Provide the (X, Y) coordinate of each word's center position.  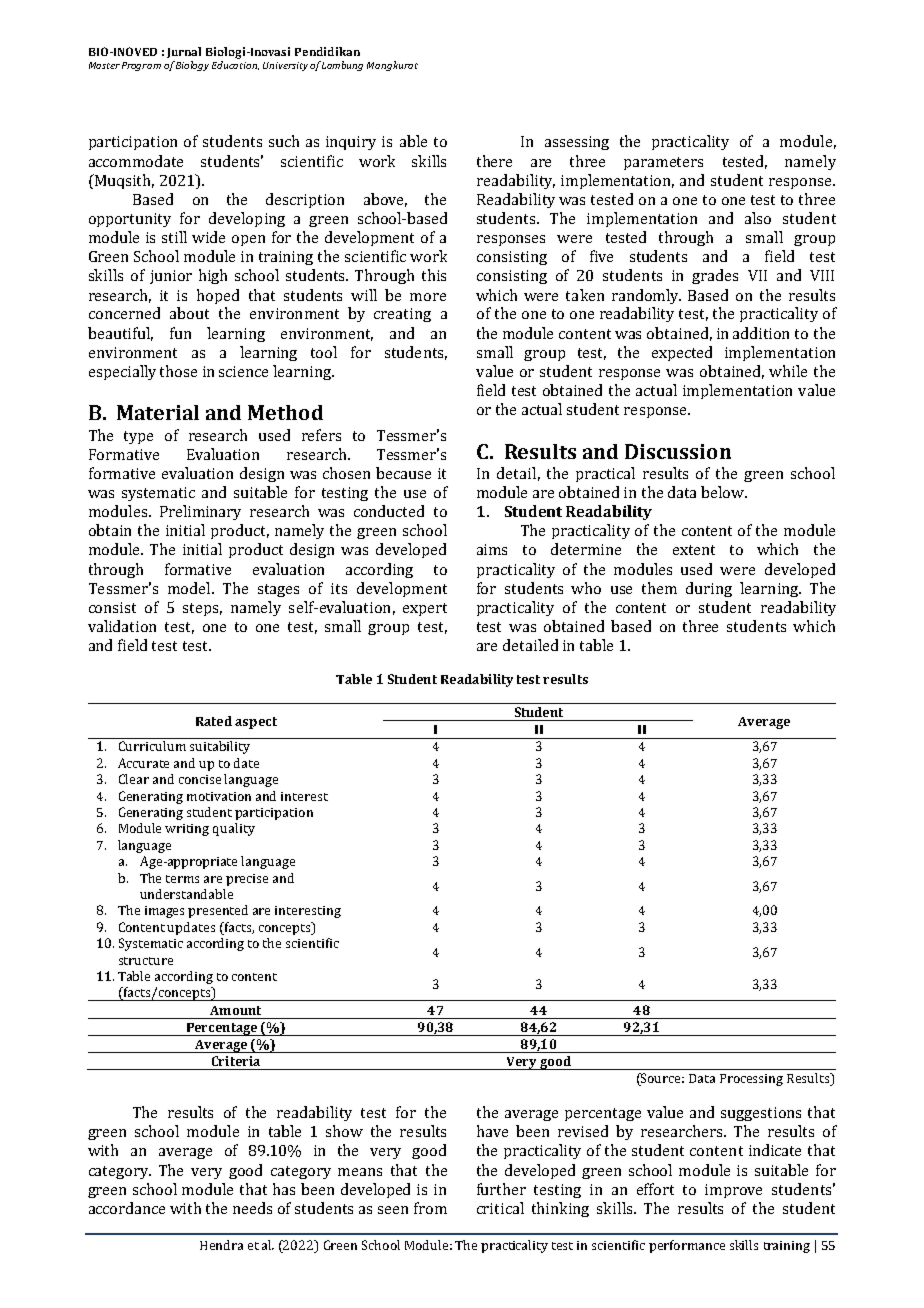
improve (733, 1191)
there (494, 161)
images (164, 912)
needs (252, 1208)
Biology (192, 66)
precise (247, 880)
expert (425, 609)
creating (402, 315)
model (190, 588)
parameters (663, 163)
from (430, 1208)
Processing (751, 1080)
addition (761, 333)
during (709, 589)
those (178, 371)
